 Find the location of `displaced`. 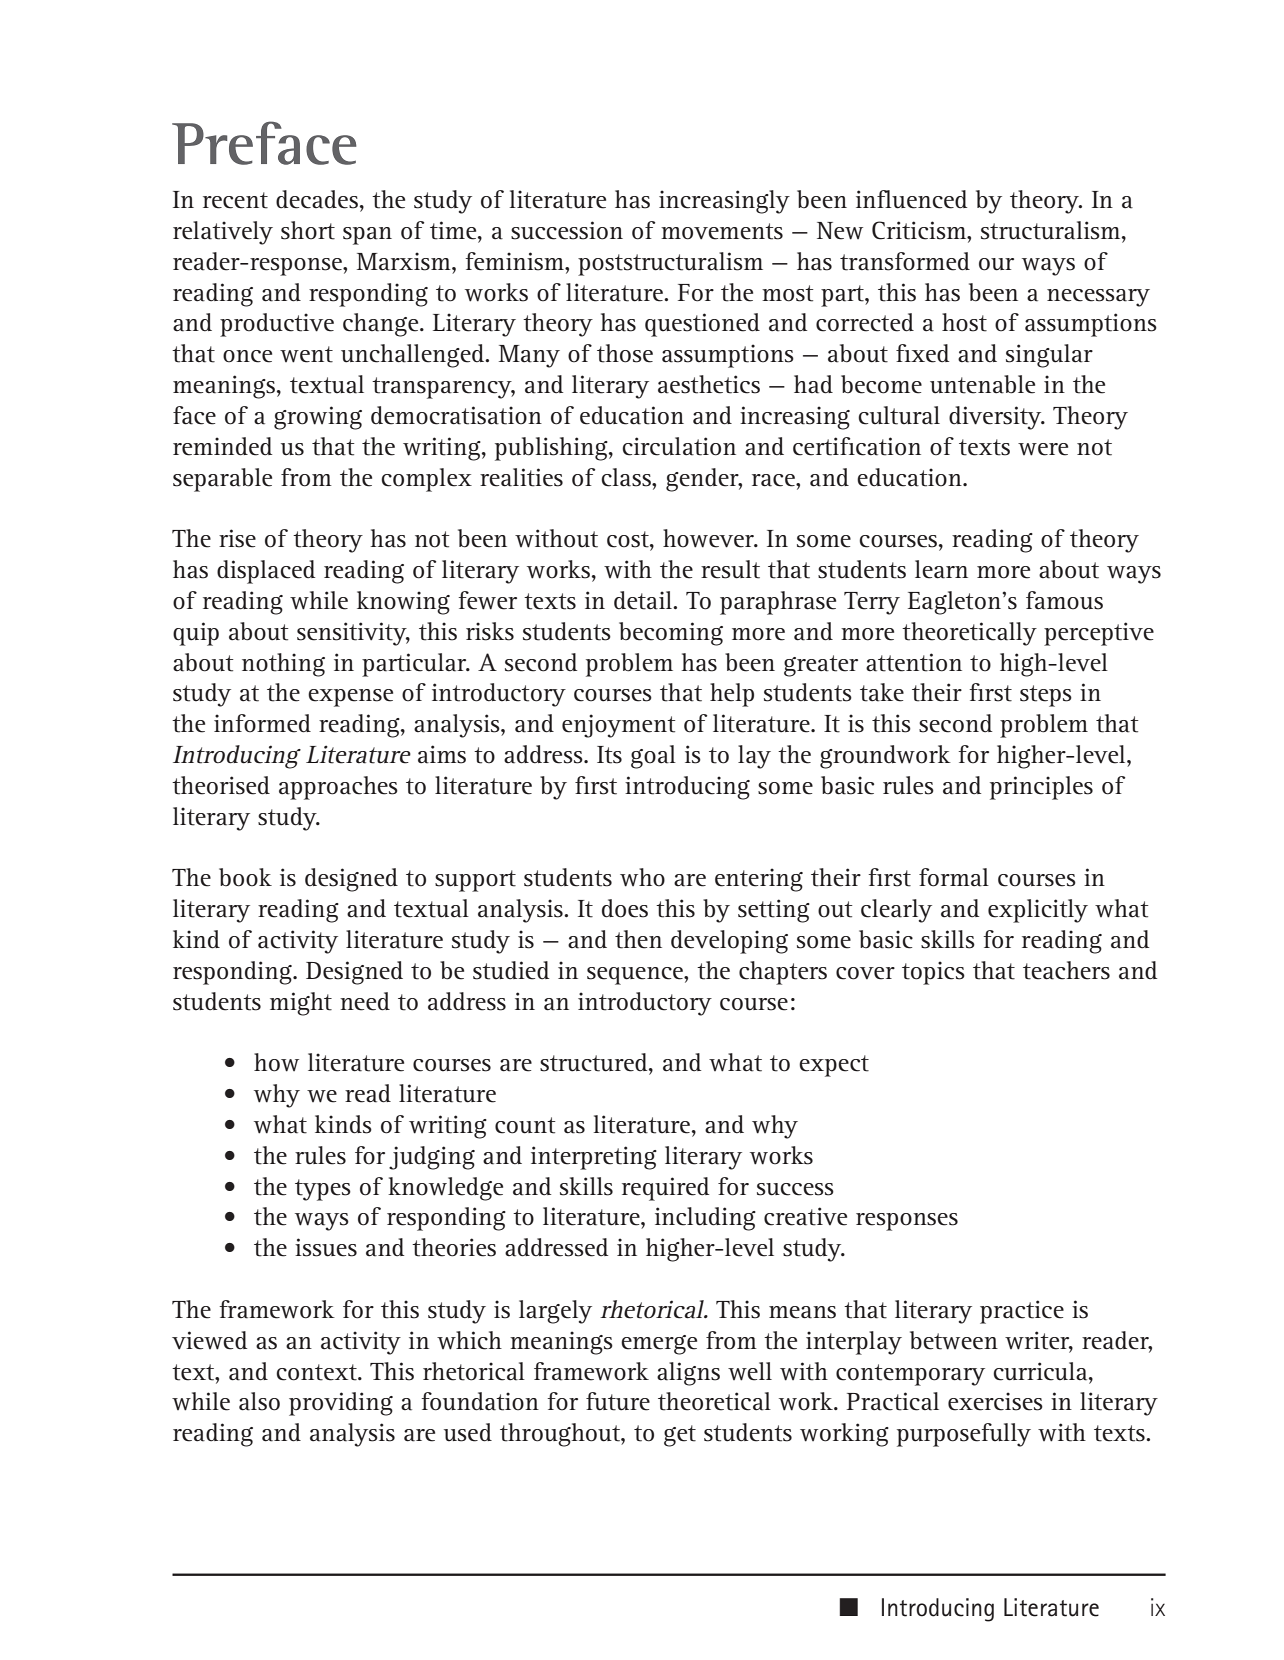

displaced is located at coordinates (266, 572).
